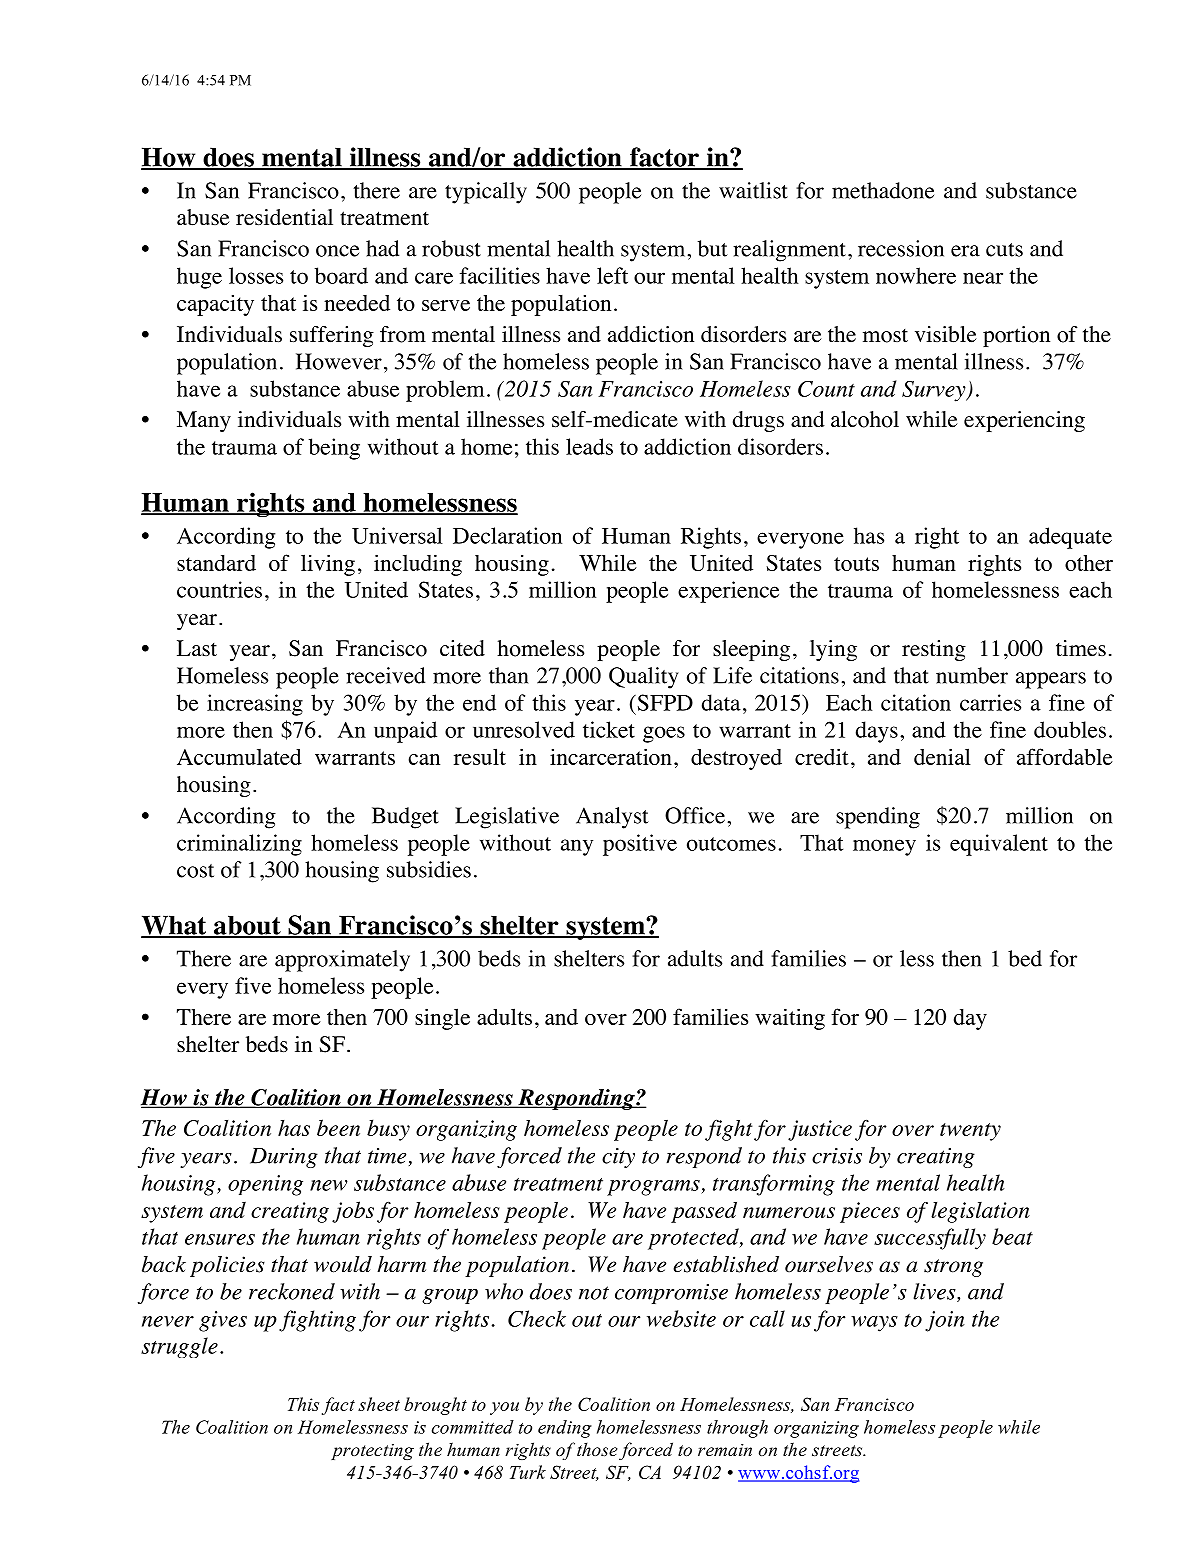 The width and height of the screenshot is (1201, 1554). What do you see at coordinates (197, 648) in the screenshot?
I see `Last` at bounding box center [197, 648].
